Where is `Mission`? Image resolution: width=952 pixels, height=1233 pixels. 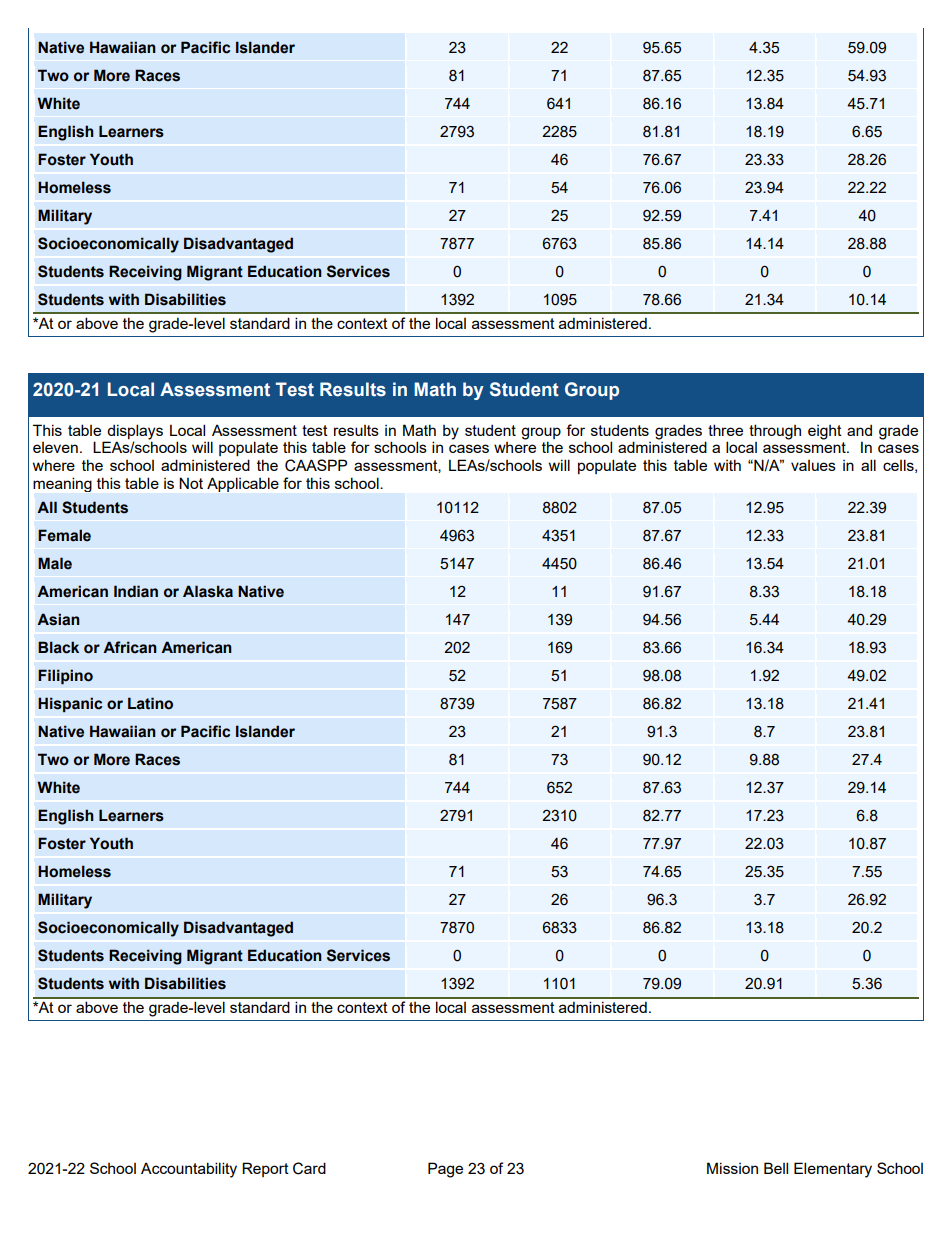 Mission is located at coordinates (732, 1168).
